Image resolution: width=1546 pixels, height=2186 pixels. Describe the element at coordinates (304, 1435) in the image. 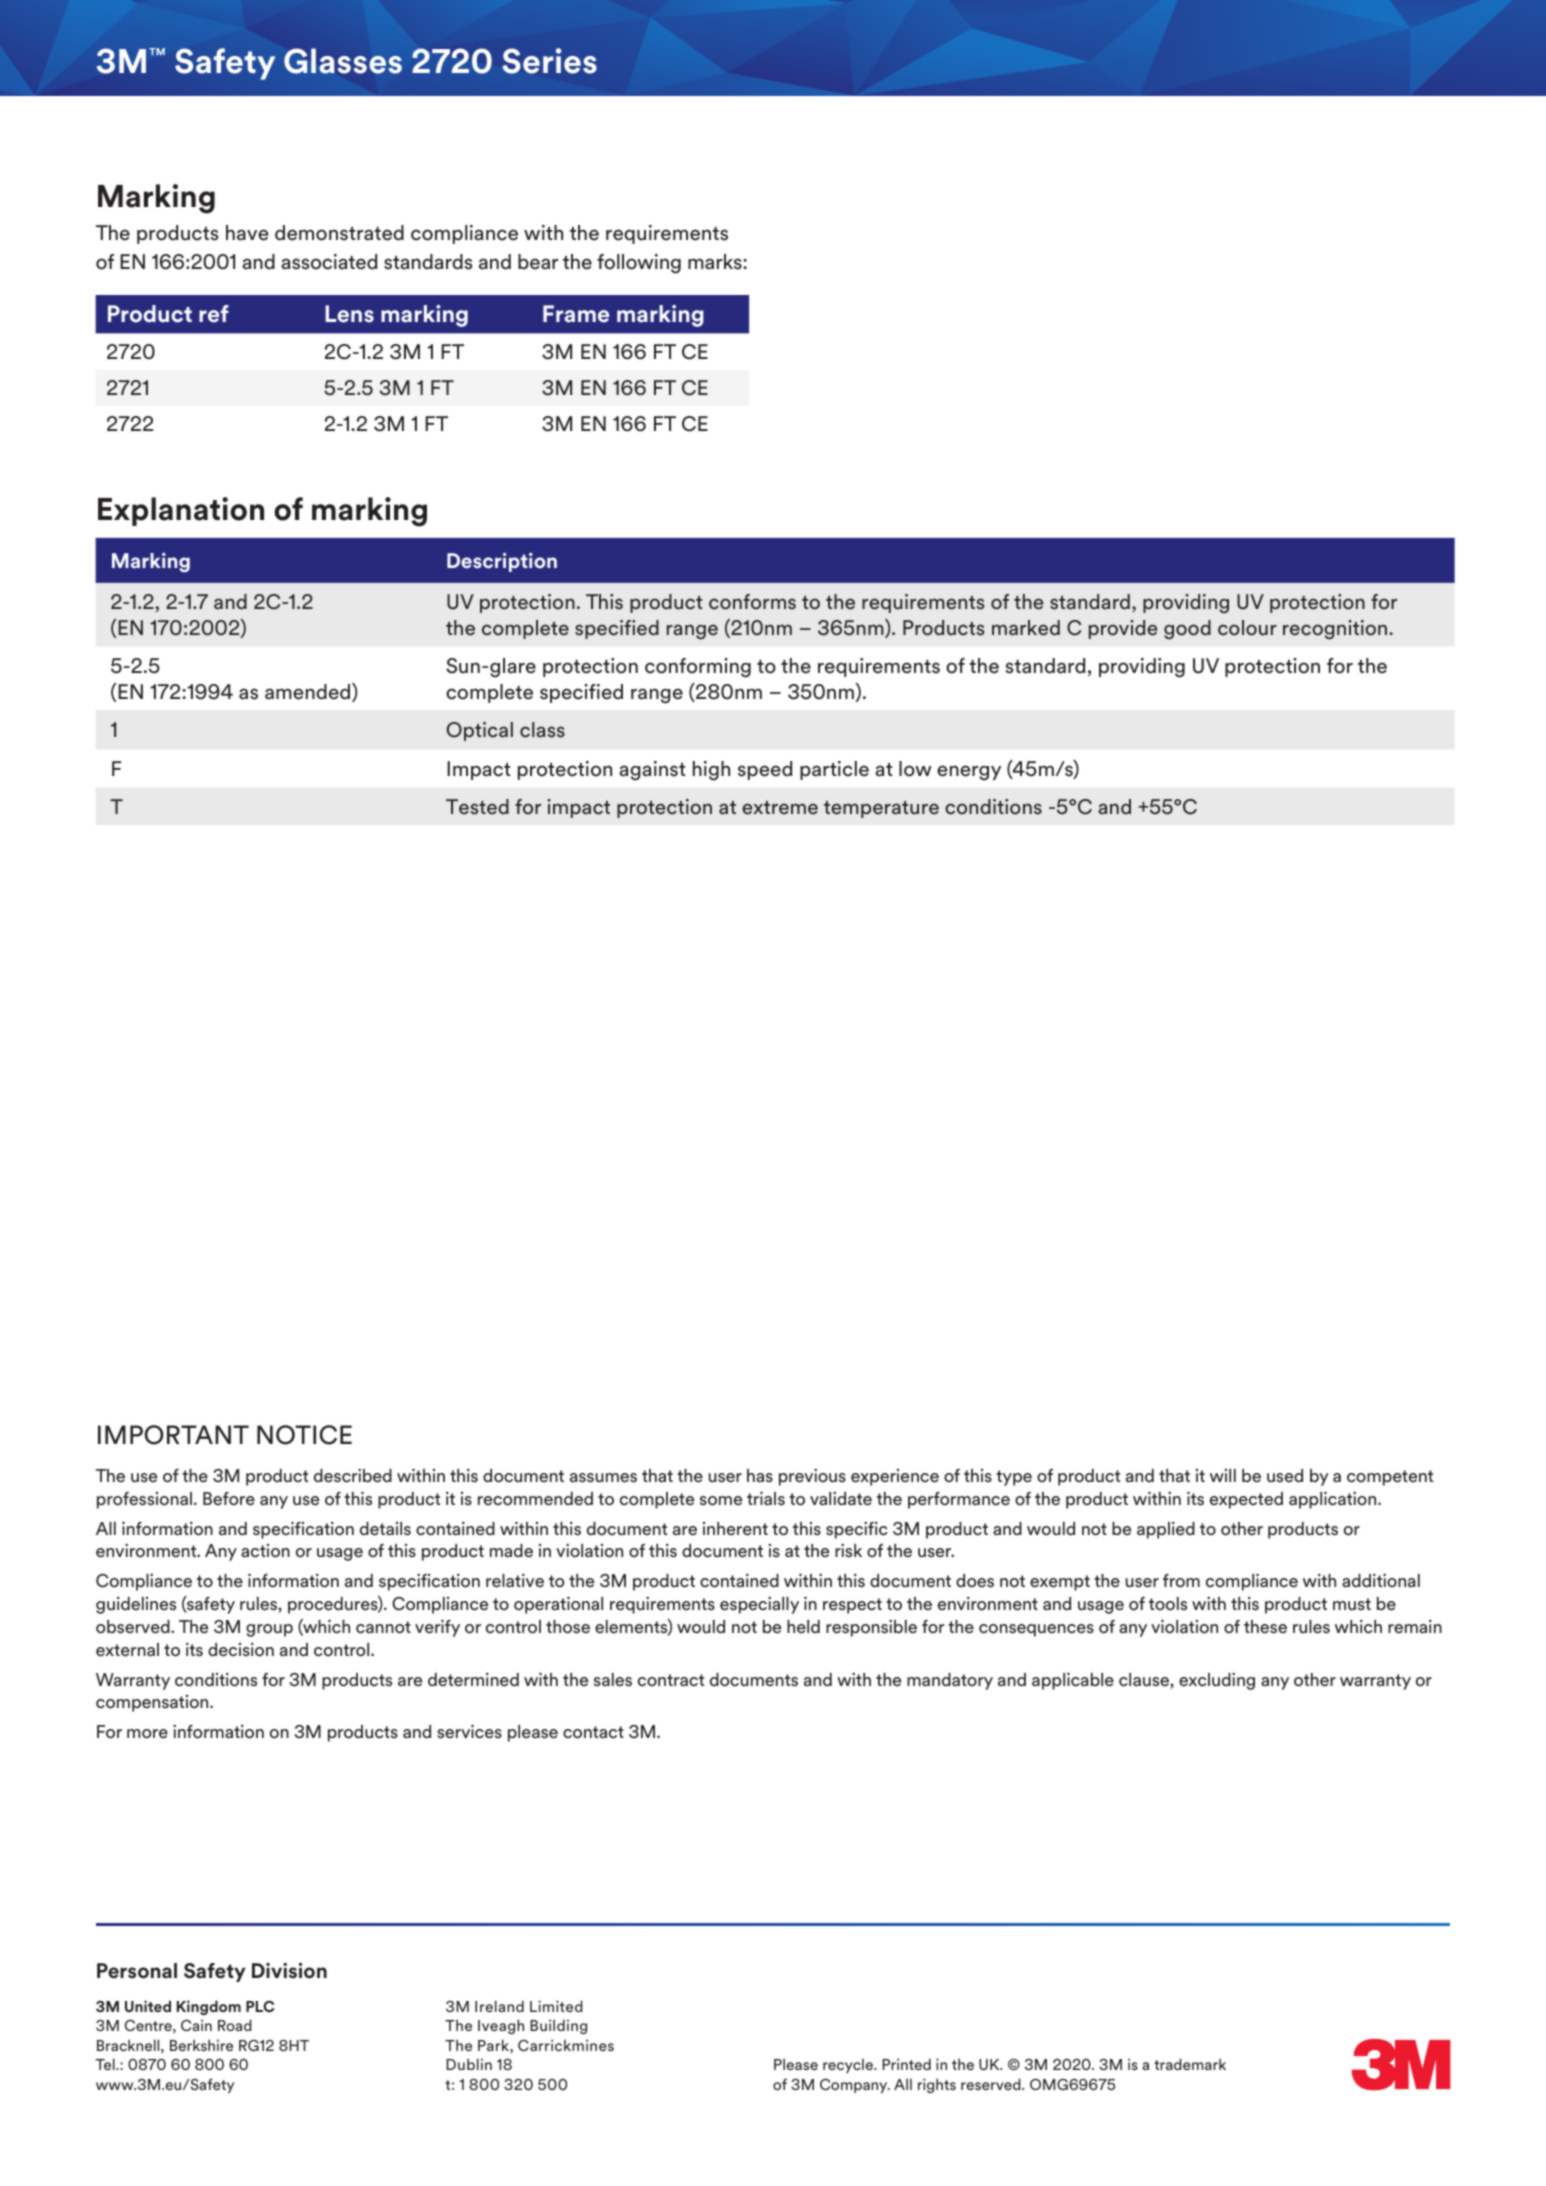

I see `NOTICE` at that location.
